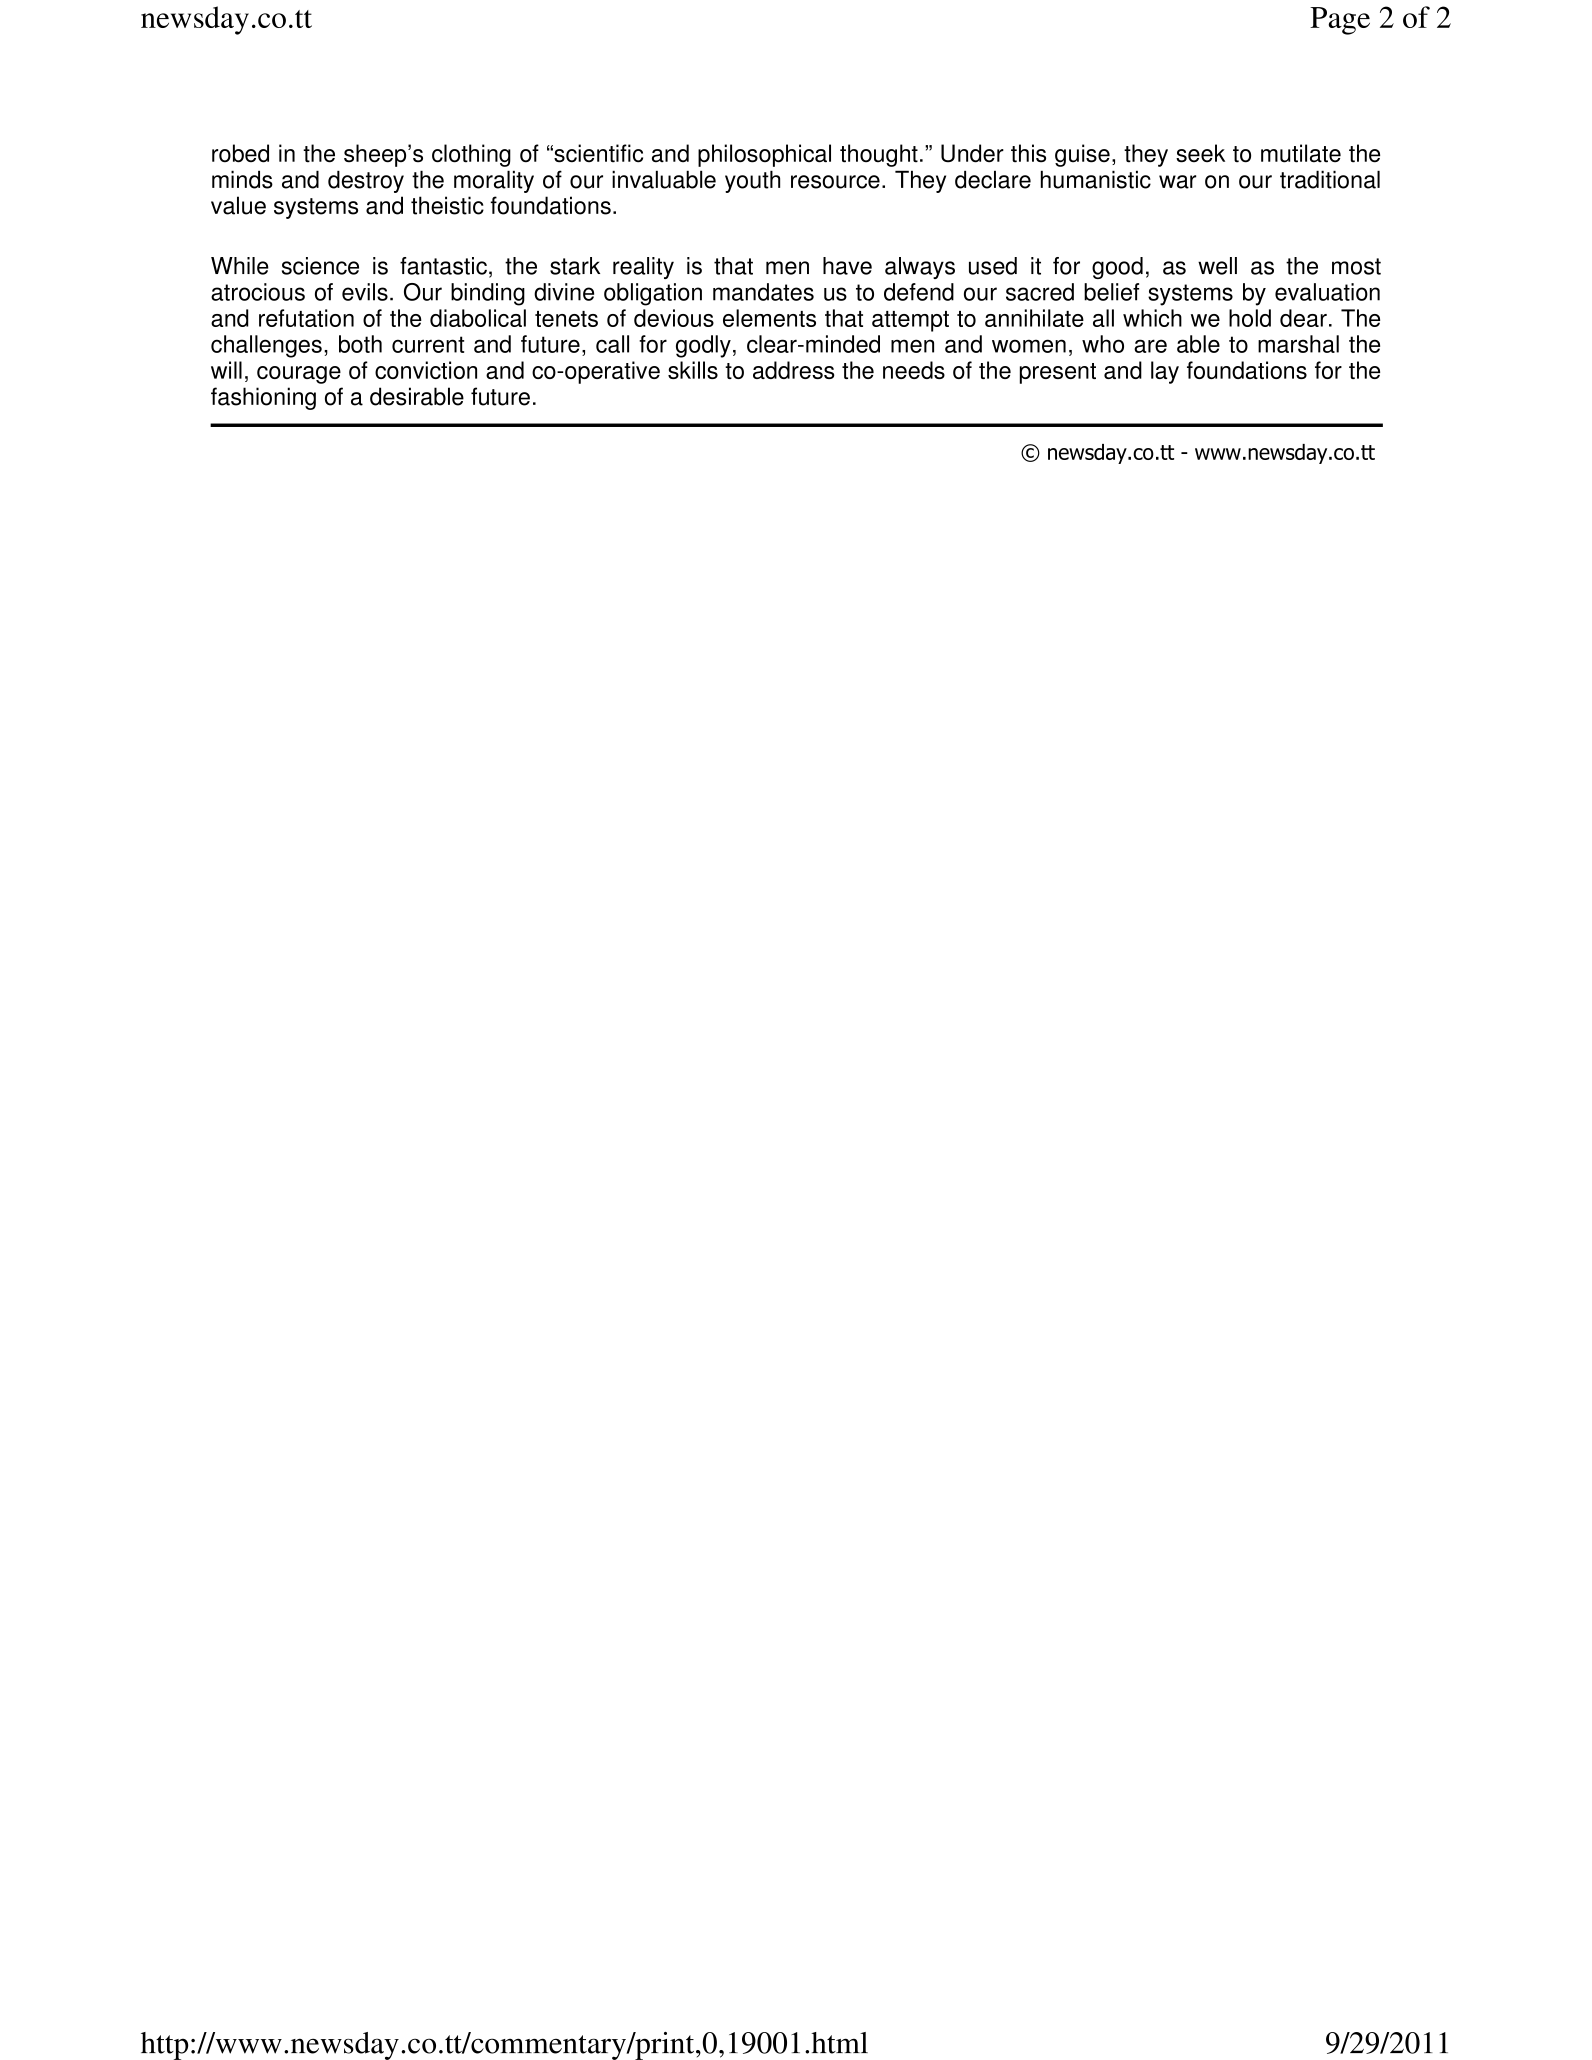 This screenshot has width=1592, height=2060. Describe the element at coordinates (1200, 153) in the screenshot. I see `seek` at that location.
